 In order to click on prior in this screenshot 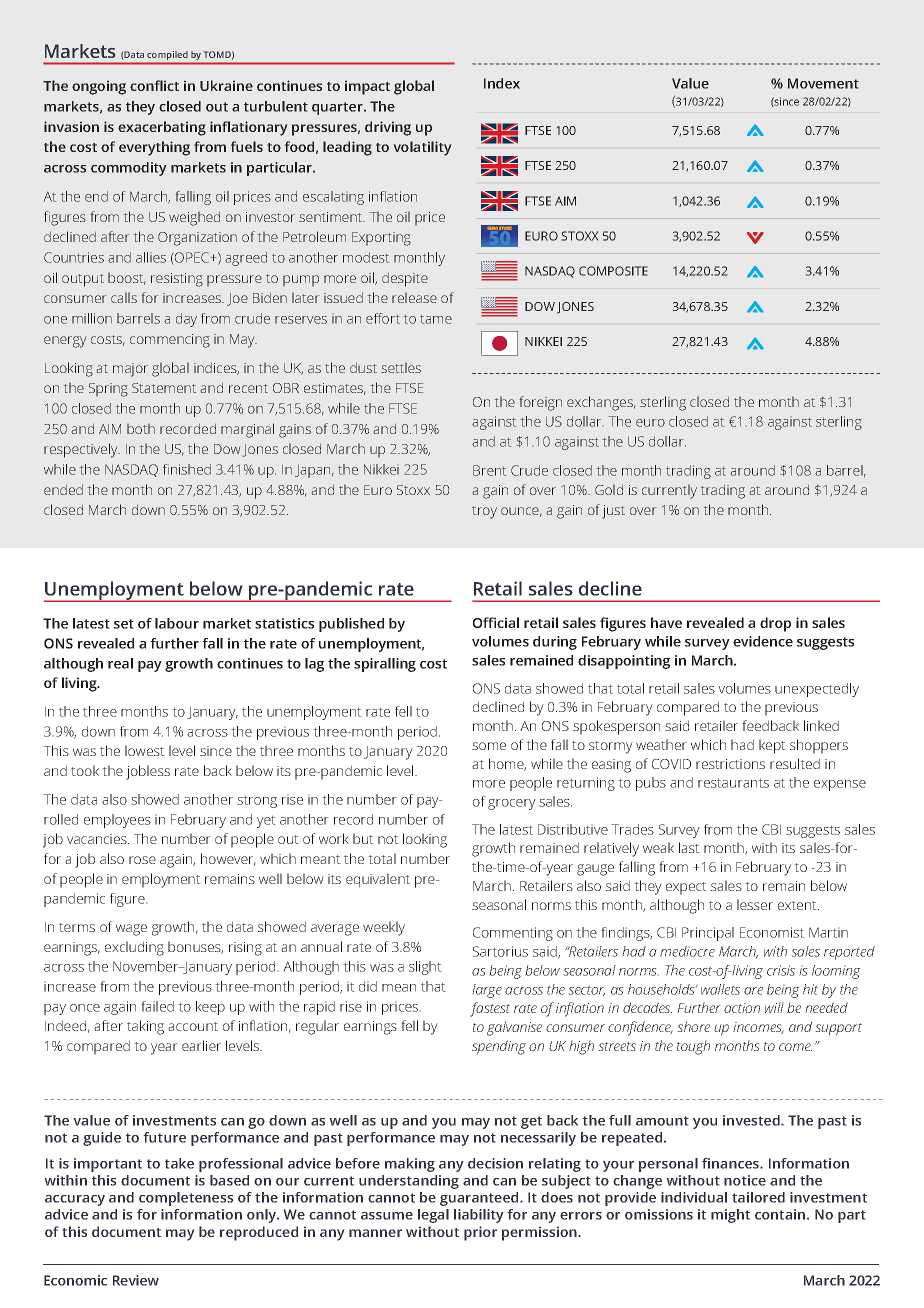, I will do `click(480, 1233)`.
